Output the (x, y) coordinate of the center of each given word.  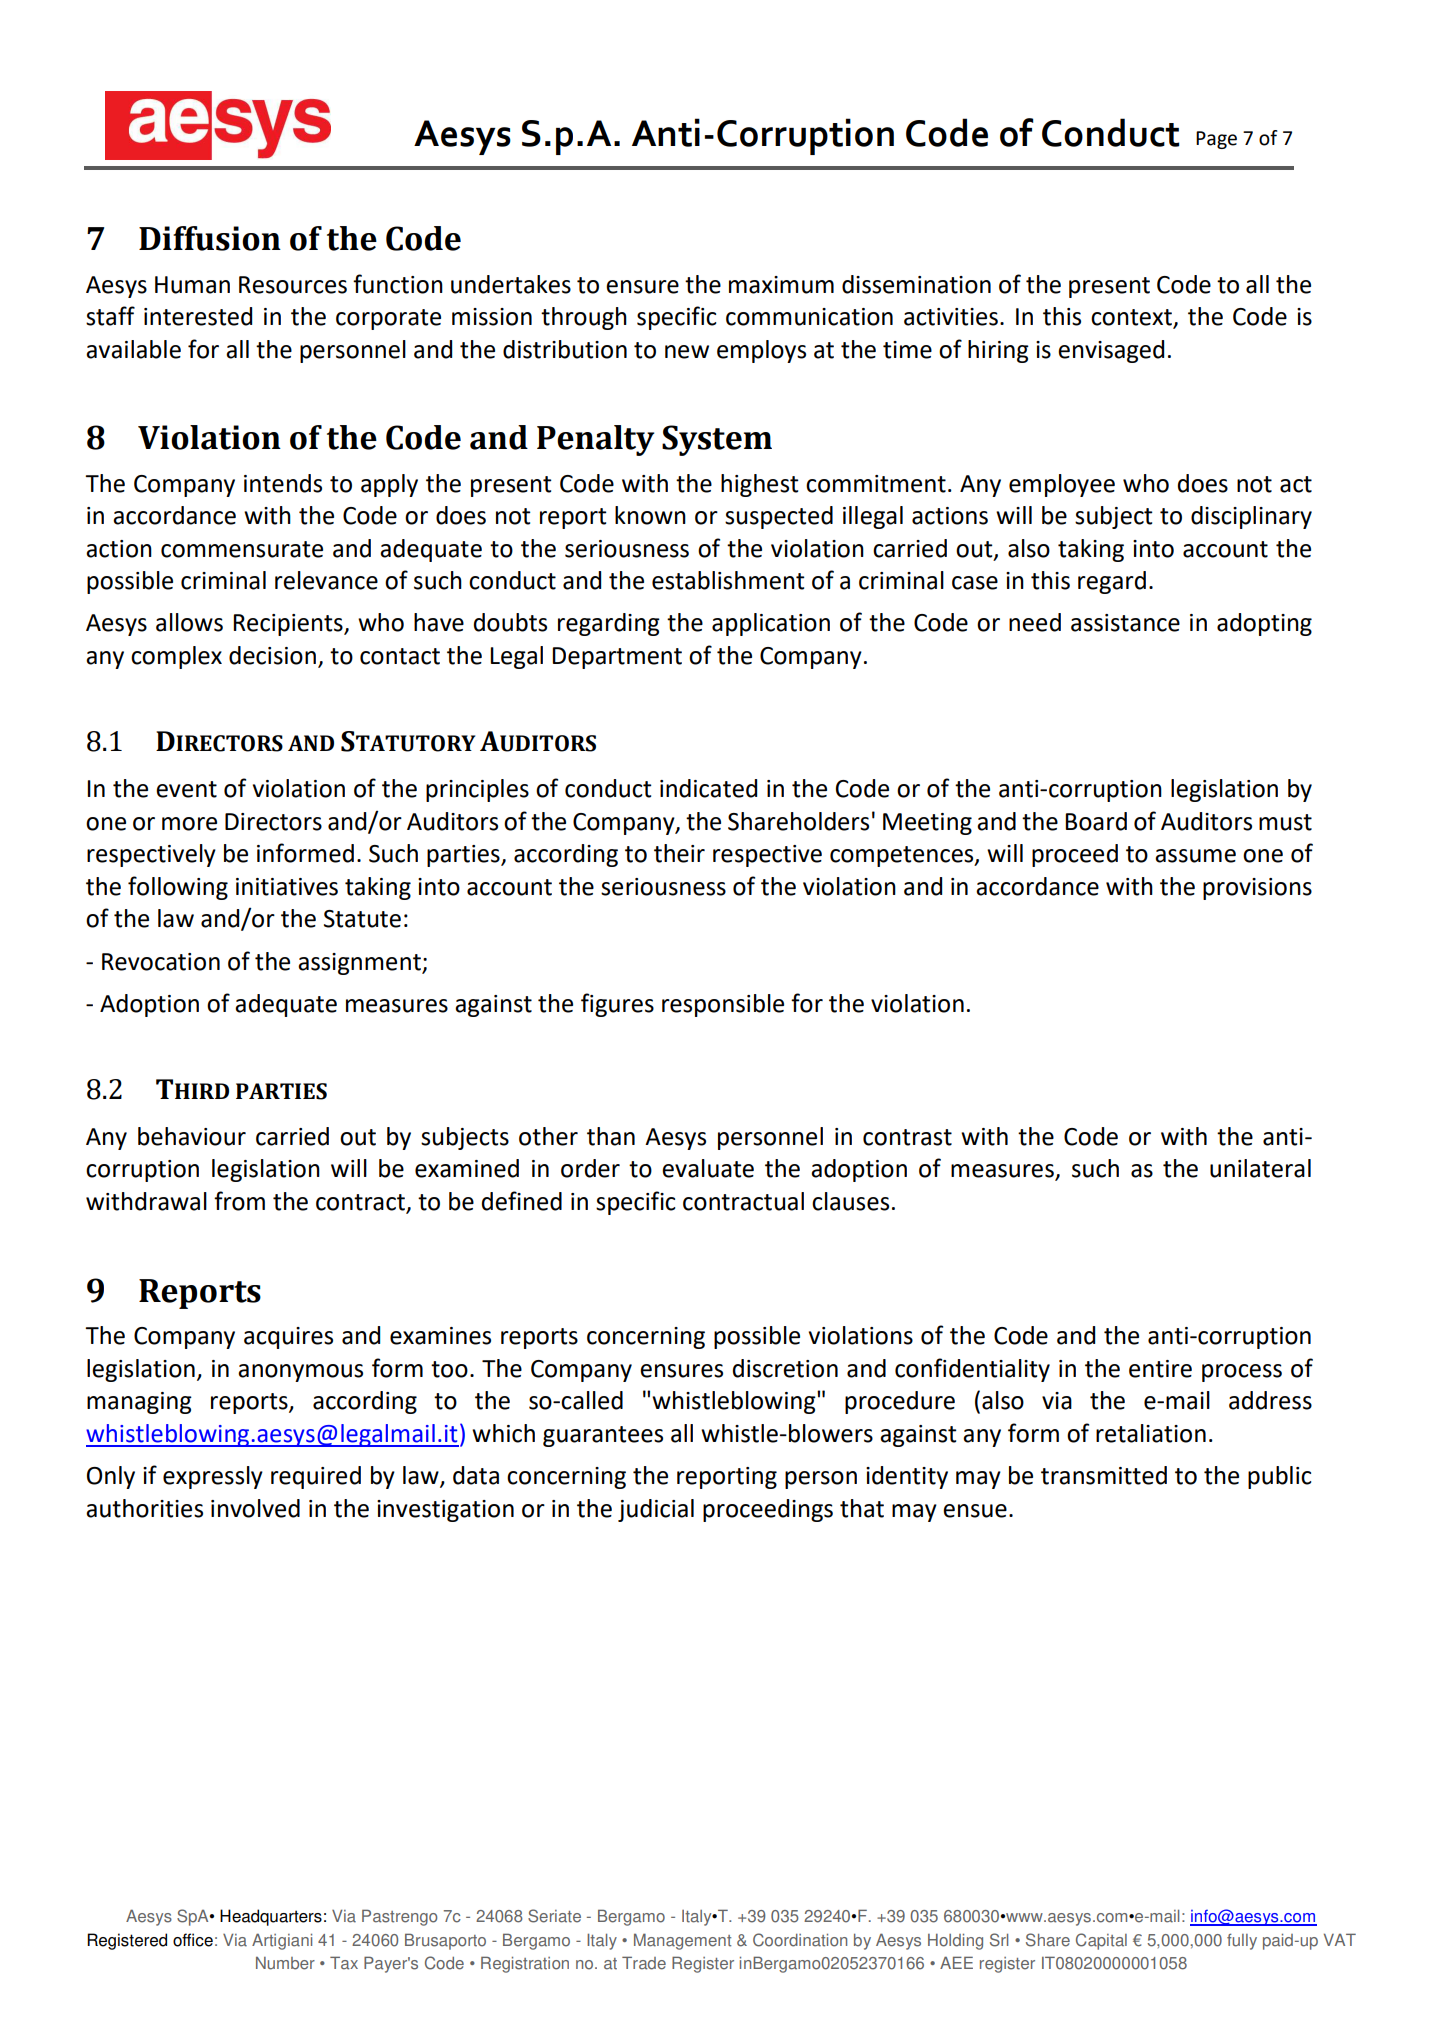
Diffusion (210, 238)
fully (1242, 1941)
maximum (781, 285)
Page (1216, 140)
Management (682, 1941)
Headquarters (271, 1917)
